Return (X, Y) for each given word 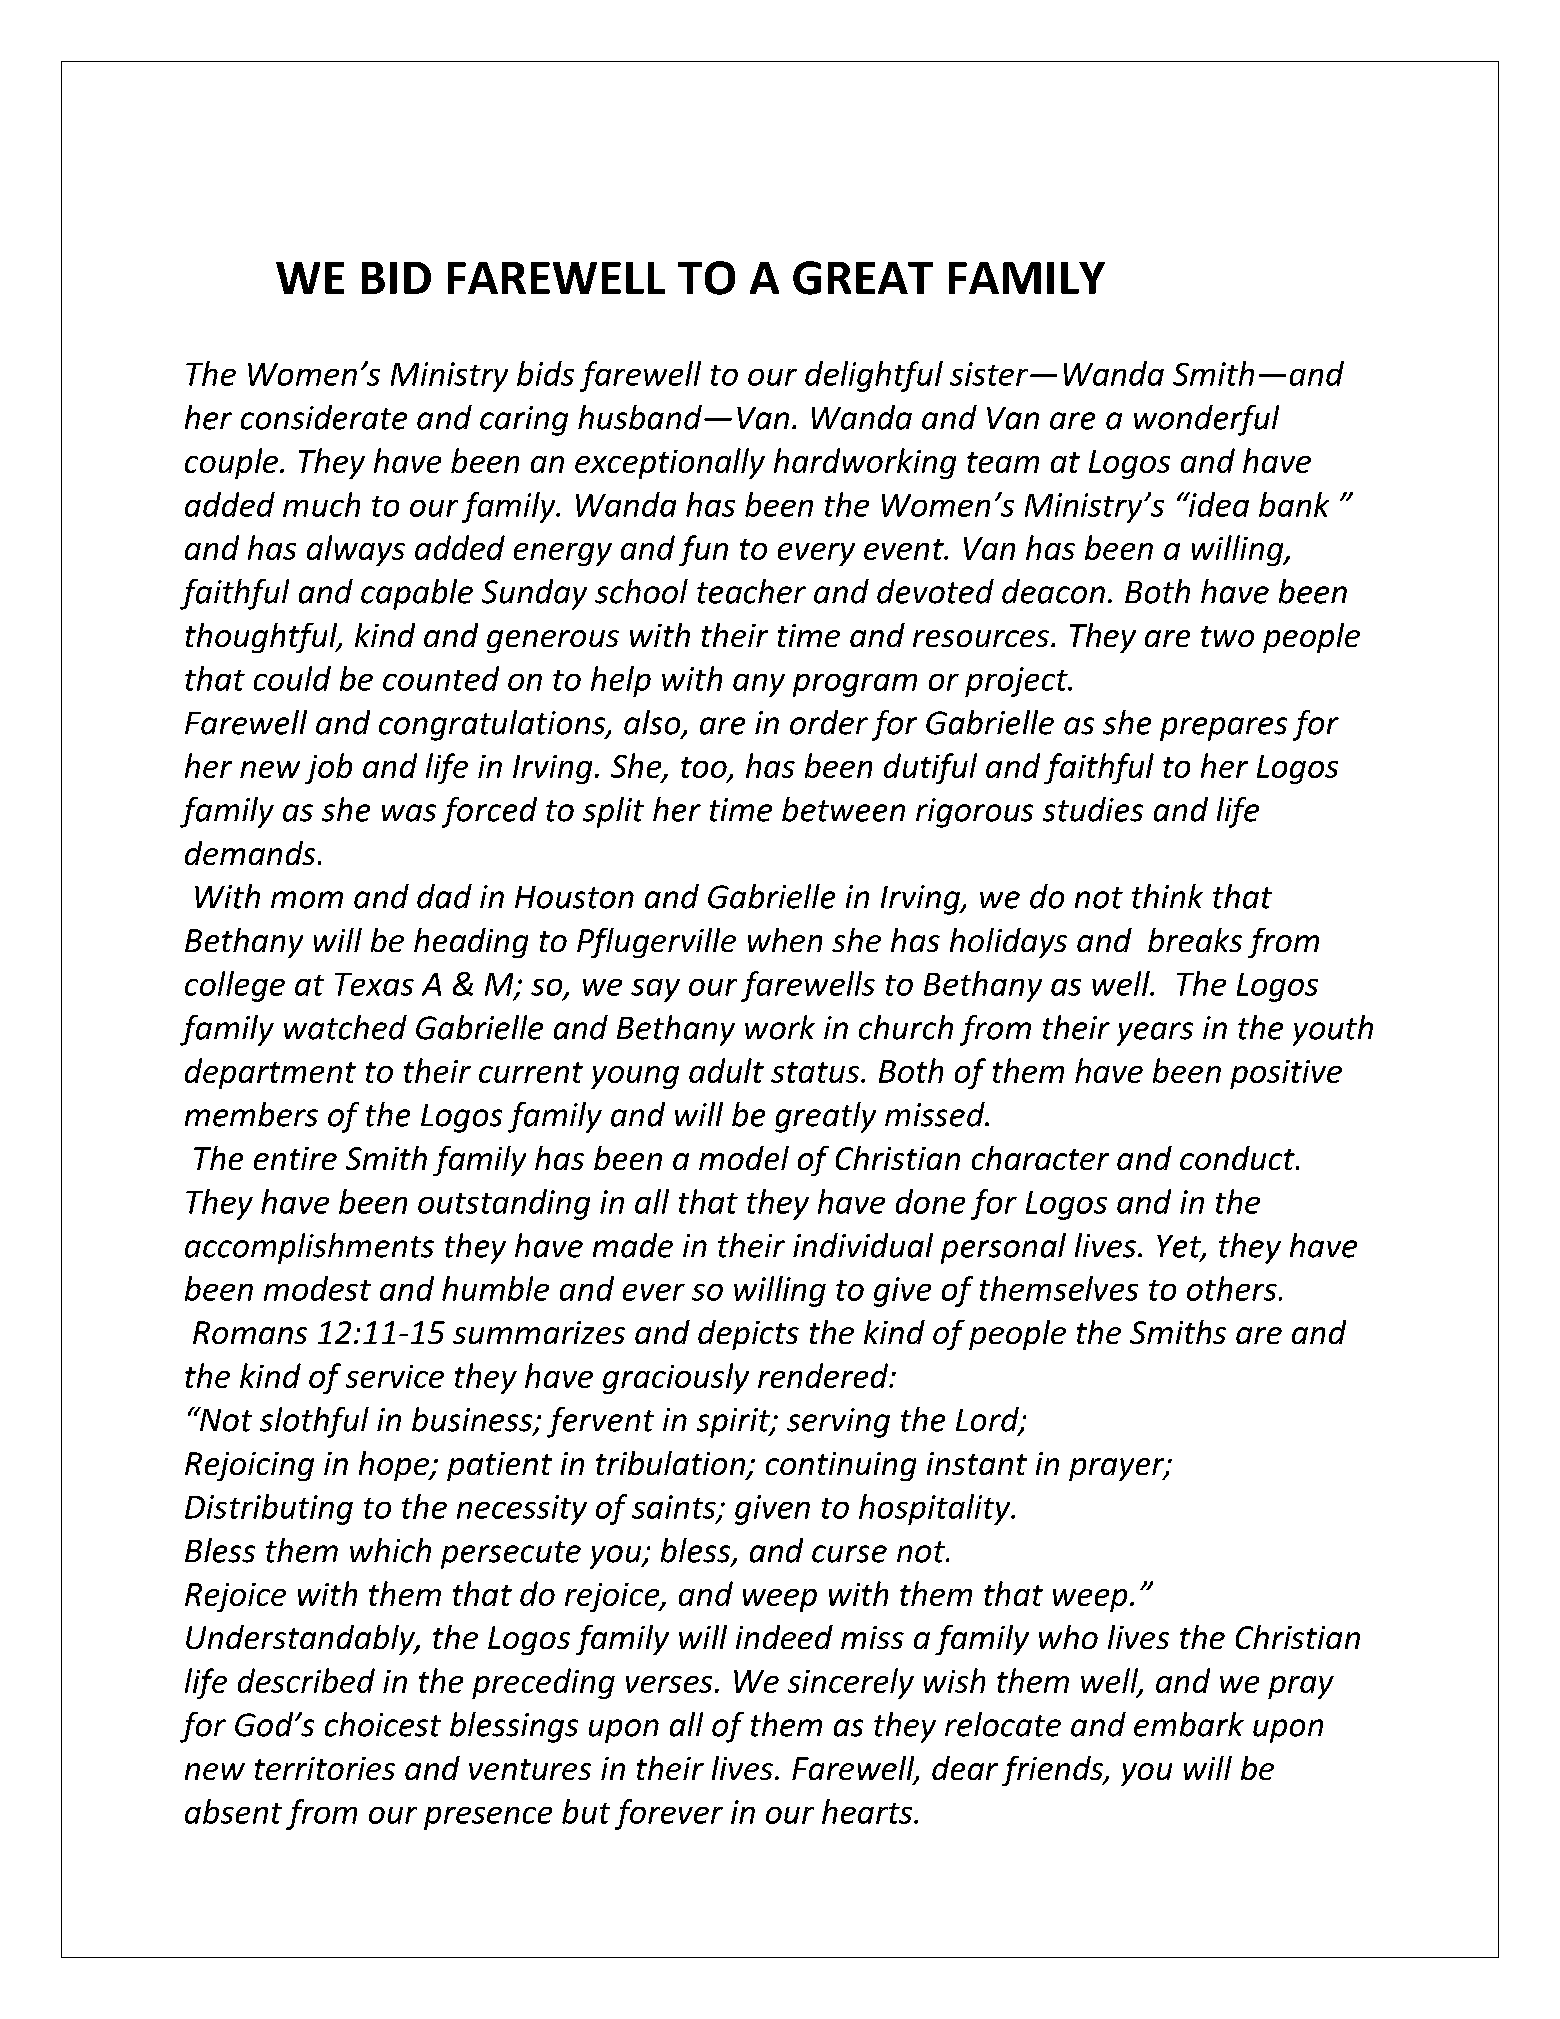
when (785, 940)
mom (307, 900)
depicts (748, 1335)
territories (325, 1768)
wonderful (1206, 420)
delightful (874, 376)
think (1167, 896)
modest (317, 1288)
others (1232, 1288)
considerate (324, 417)
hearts (868, 1811)
